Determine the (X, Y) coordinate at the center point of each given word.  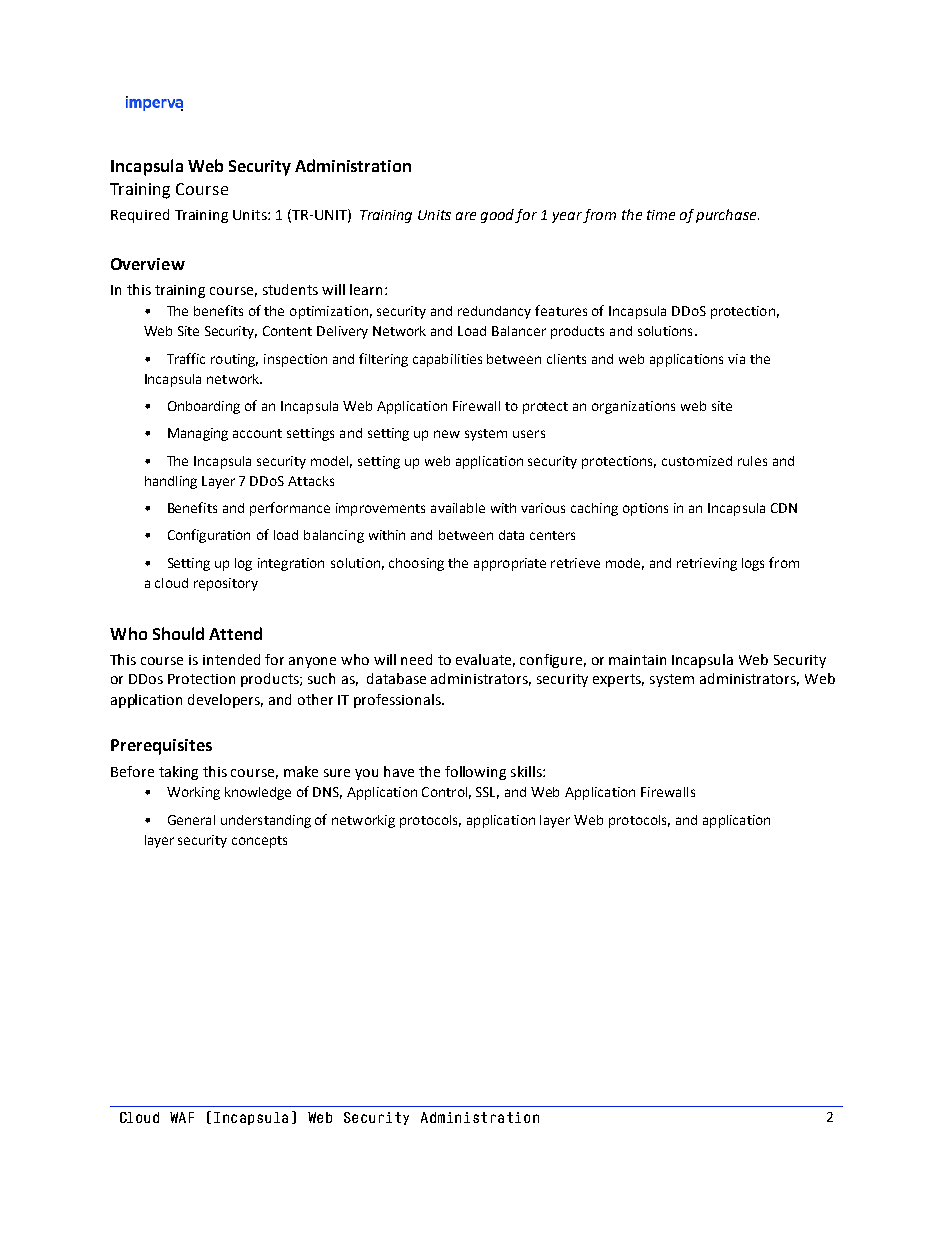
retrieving (707, 564)
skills (527, 771)
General (191, 820)
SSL (487, 793)
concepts (259, 842)
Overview (148, 264)
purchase (727, 216)
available (458, 508)
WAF (182, 1117)
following (475, 773)
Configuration (209, 536)
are (466, 216)
